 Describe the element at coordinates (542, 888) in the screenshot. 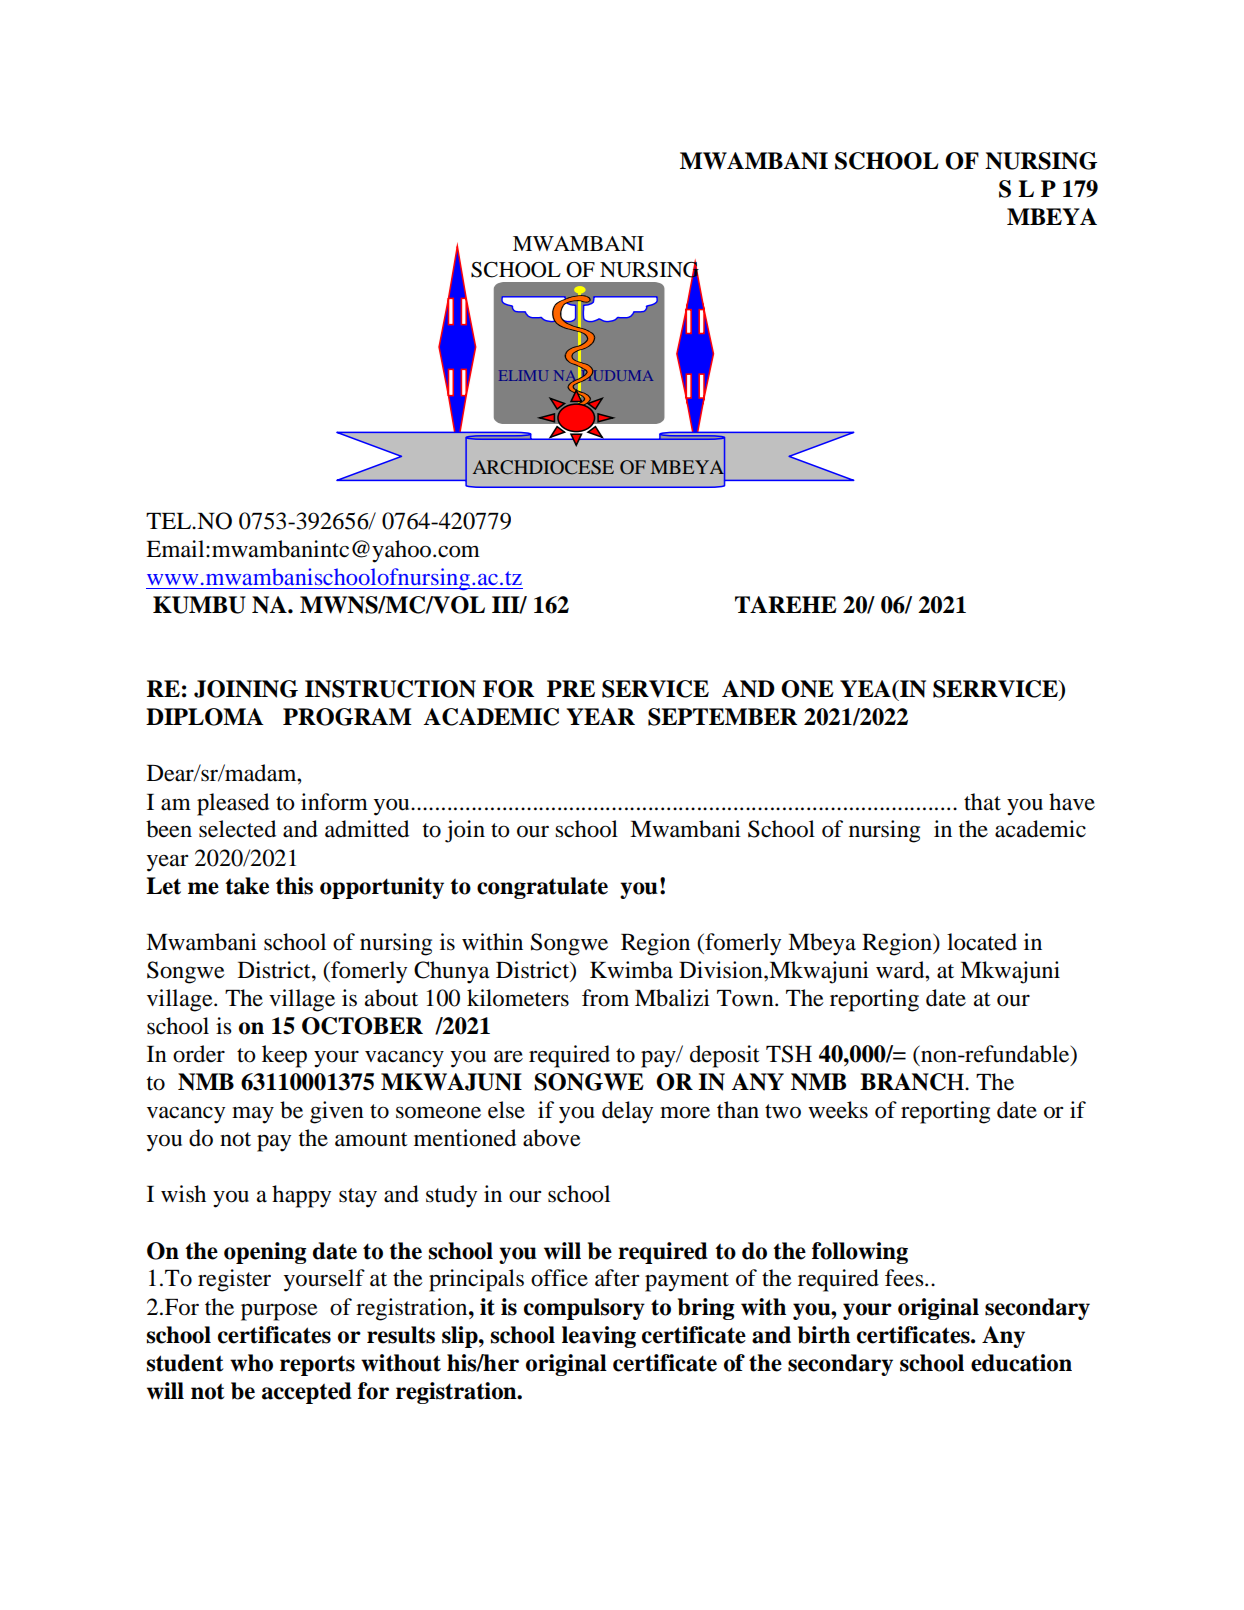

I see `congratulate` at that location.
